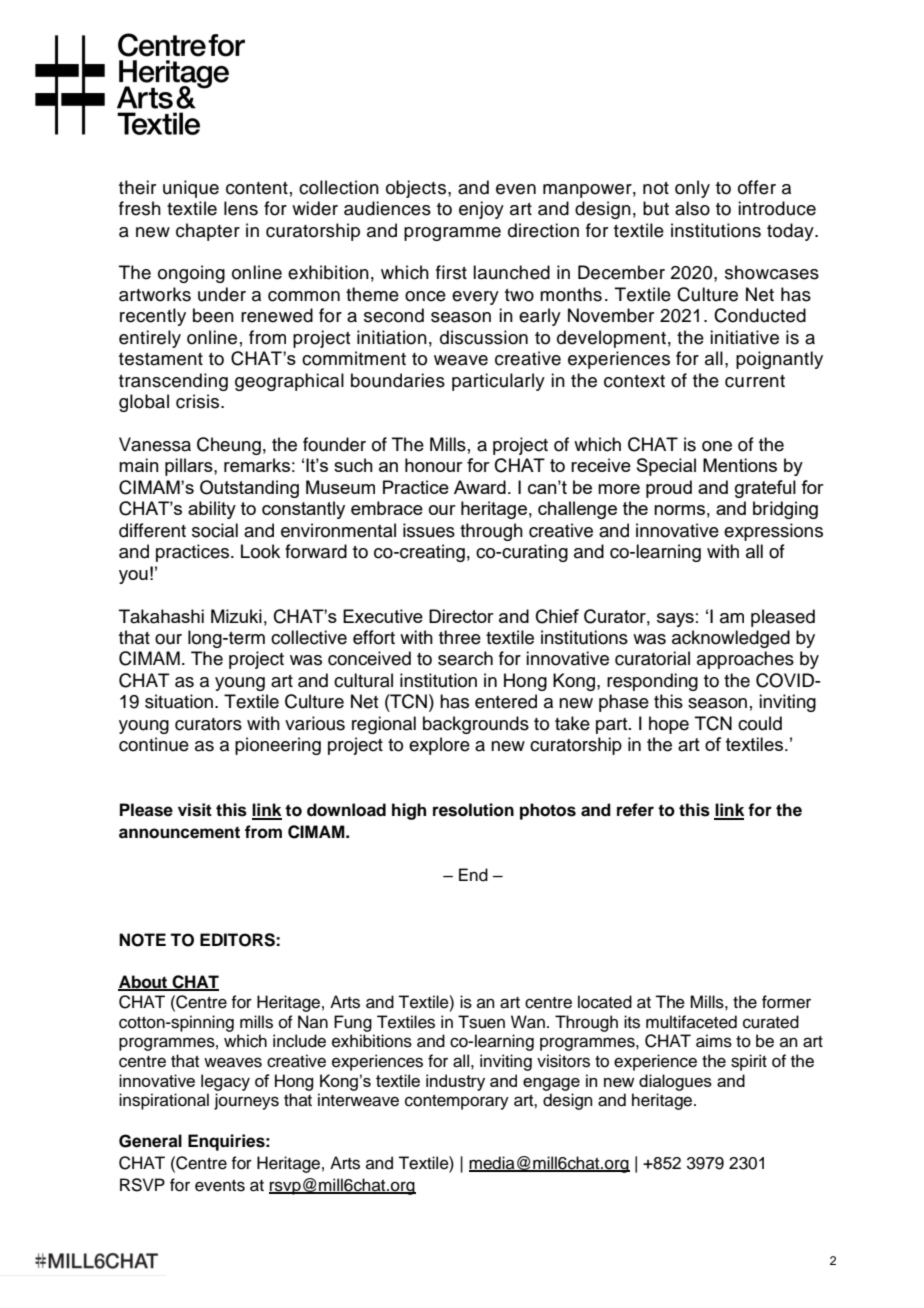 This image has width=924, height=1308. I want to click on enjoy, so click(481, 210).
